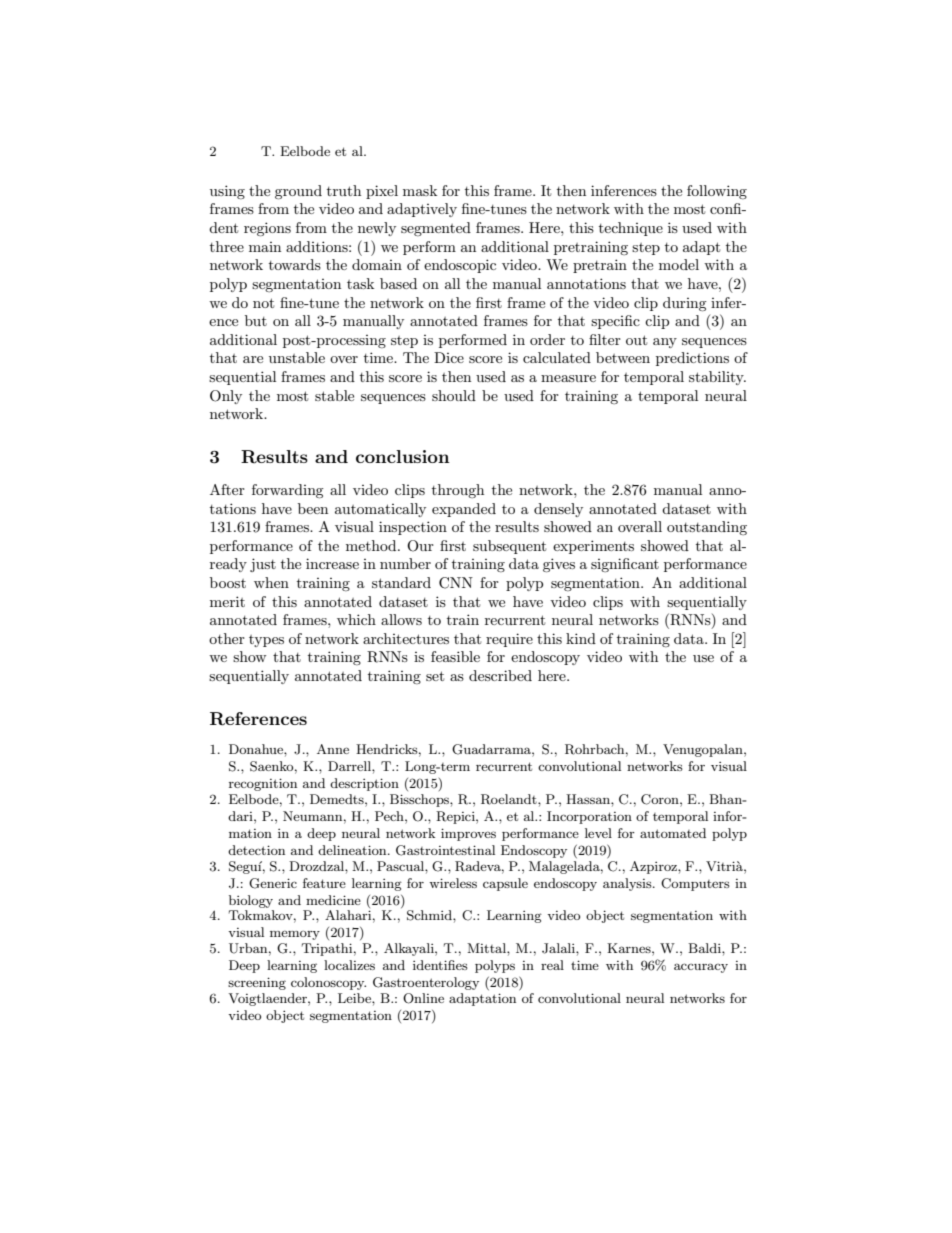 This document has width=952, height=1233. I want to click on CNN, so click(456, 583).
